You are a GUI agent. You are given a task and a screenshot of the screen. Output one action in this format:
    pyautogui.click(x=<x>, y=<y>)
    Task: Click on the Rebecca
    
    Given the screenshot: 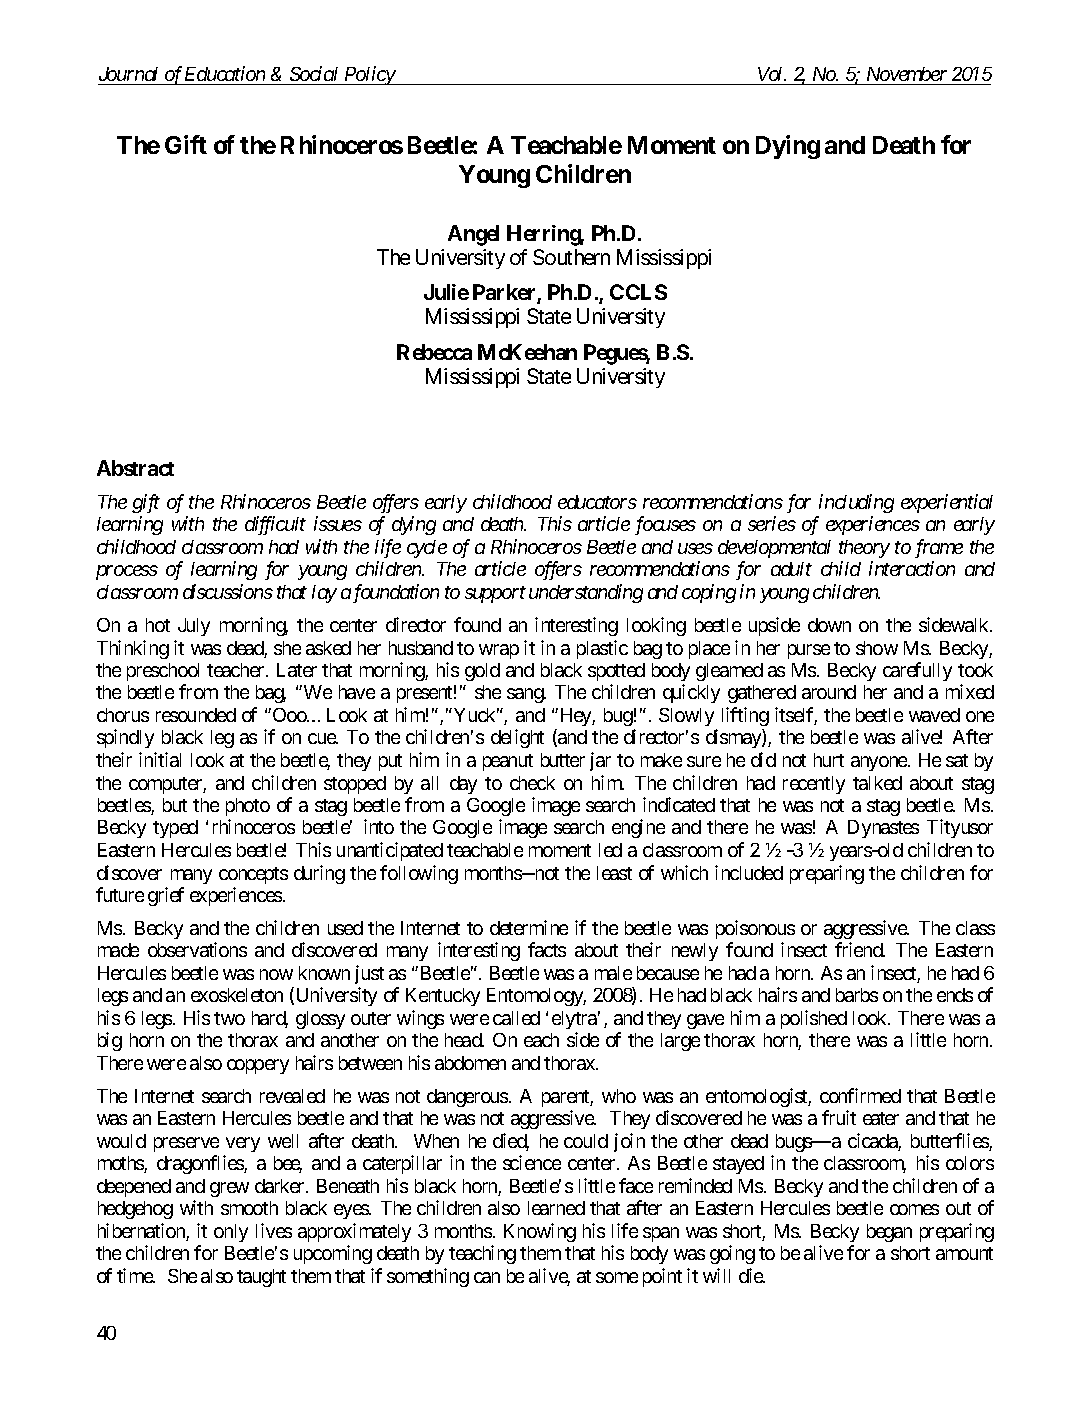 What is the action you would take?
    pyautogui.click(x=434, y=352)
